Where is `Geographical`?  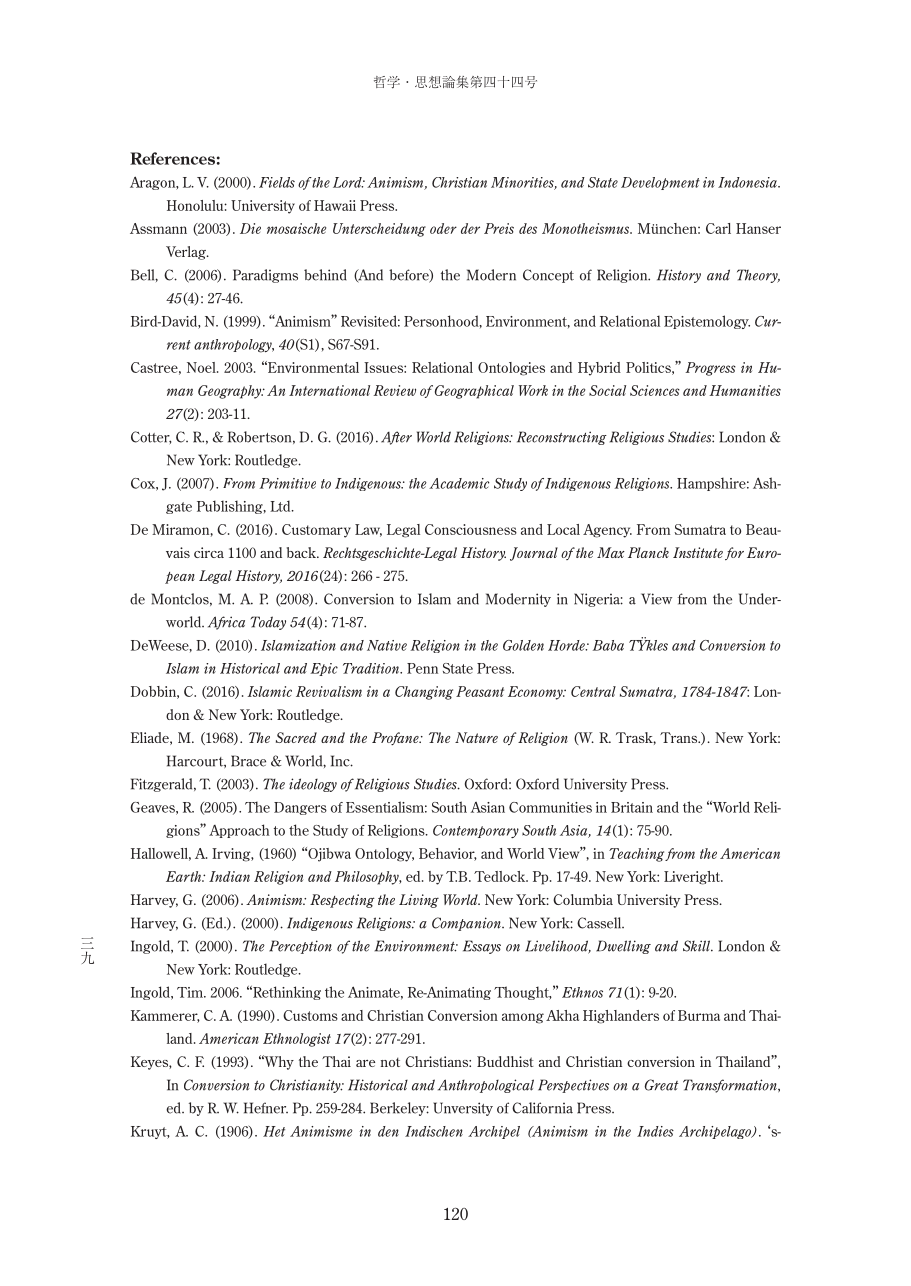 Geographical is located at coordinates (474, 392).
